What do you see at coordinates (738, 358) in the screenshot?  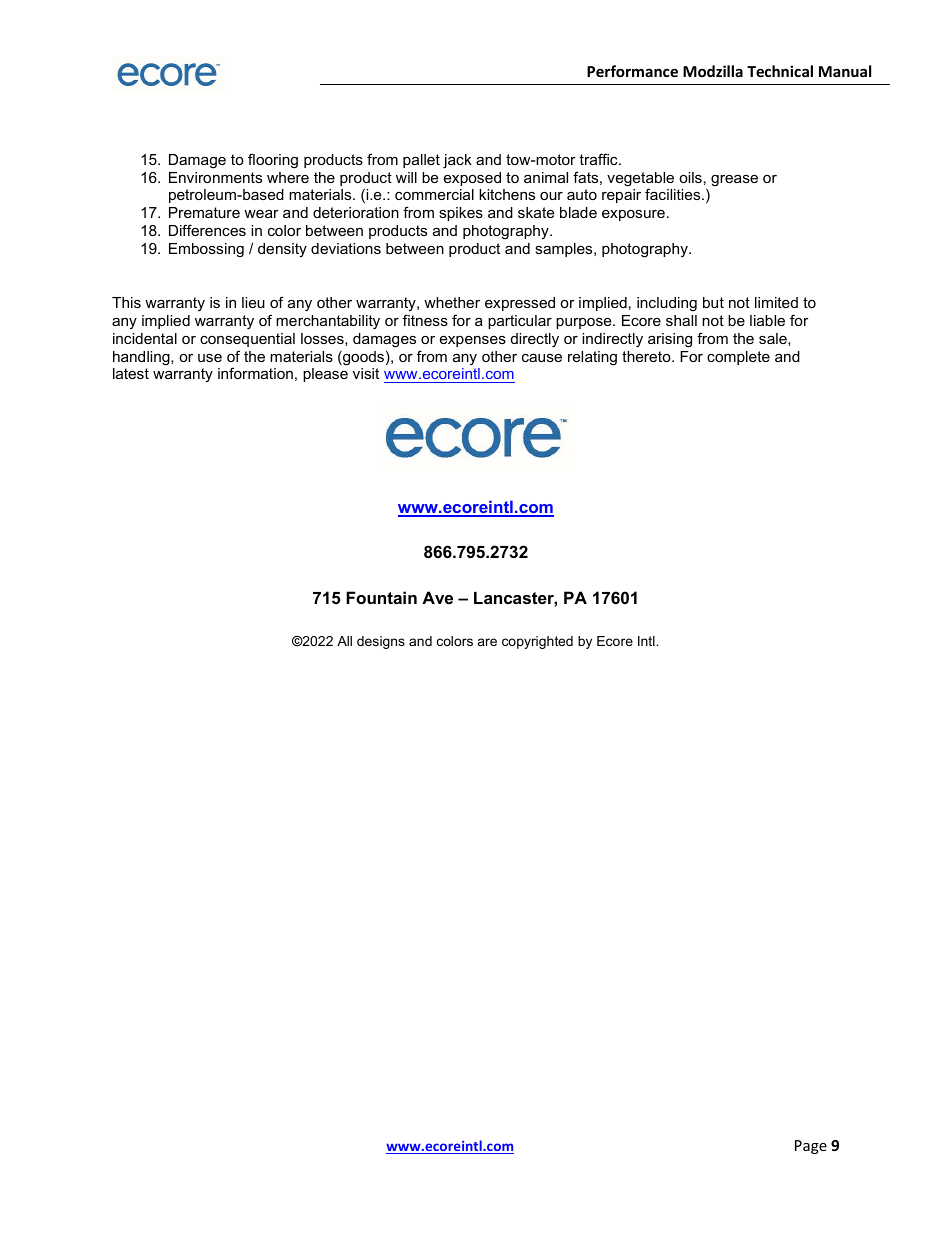 I see `complete` at bounding box center [738, 358].
